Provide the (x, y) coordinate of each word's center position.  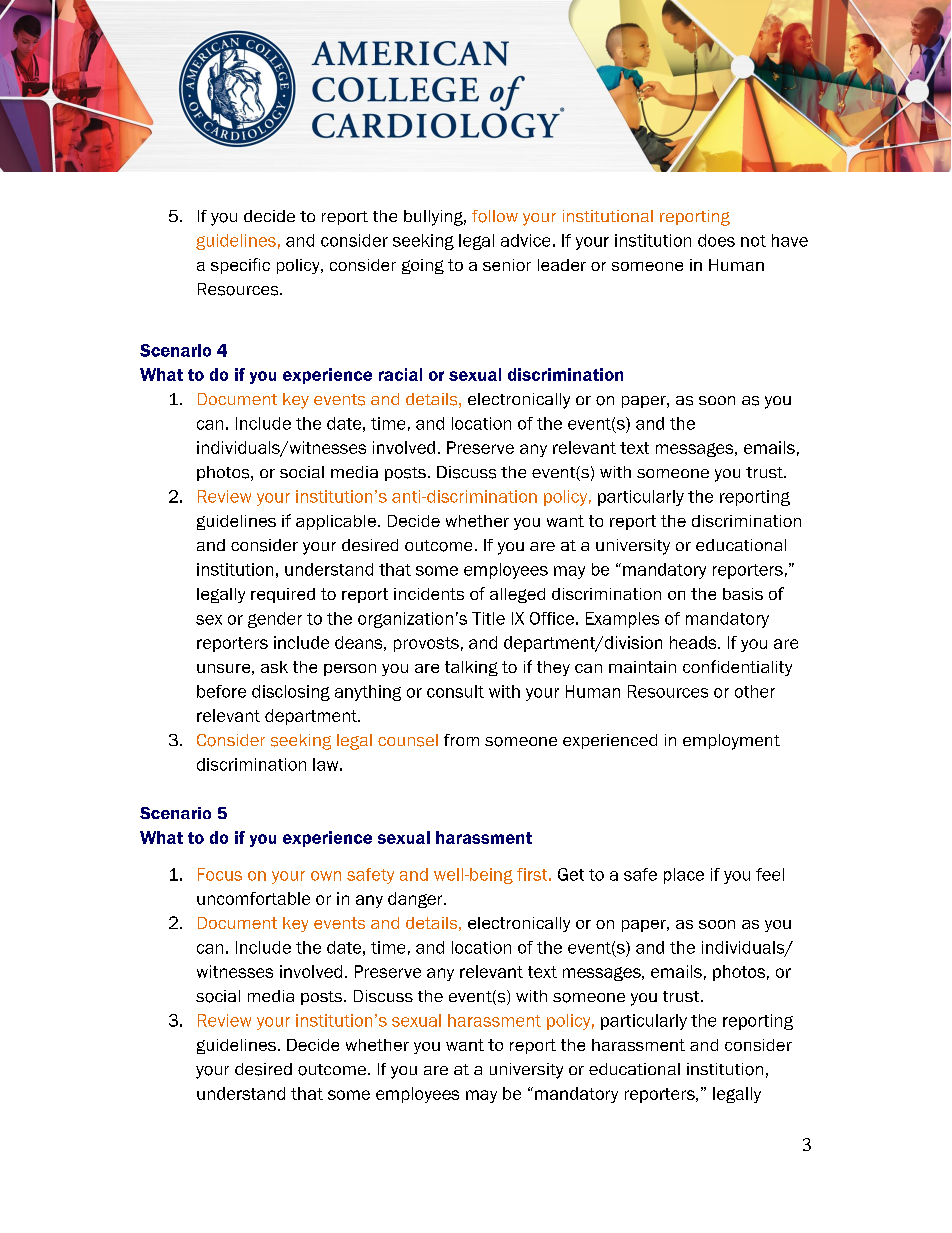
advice (525, 240)
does (716, 240)
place (684, 876)
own (326, 876)
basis (743, 594)
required (283, 595)
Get (571, 874)
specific (240, 266)
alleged (517, 595)
